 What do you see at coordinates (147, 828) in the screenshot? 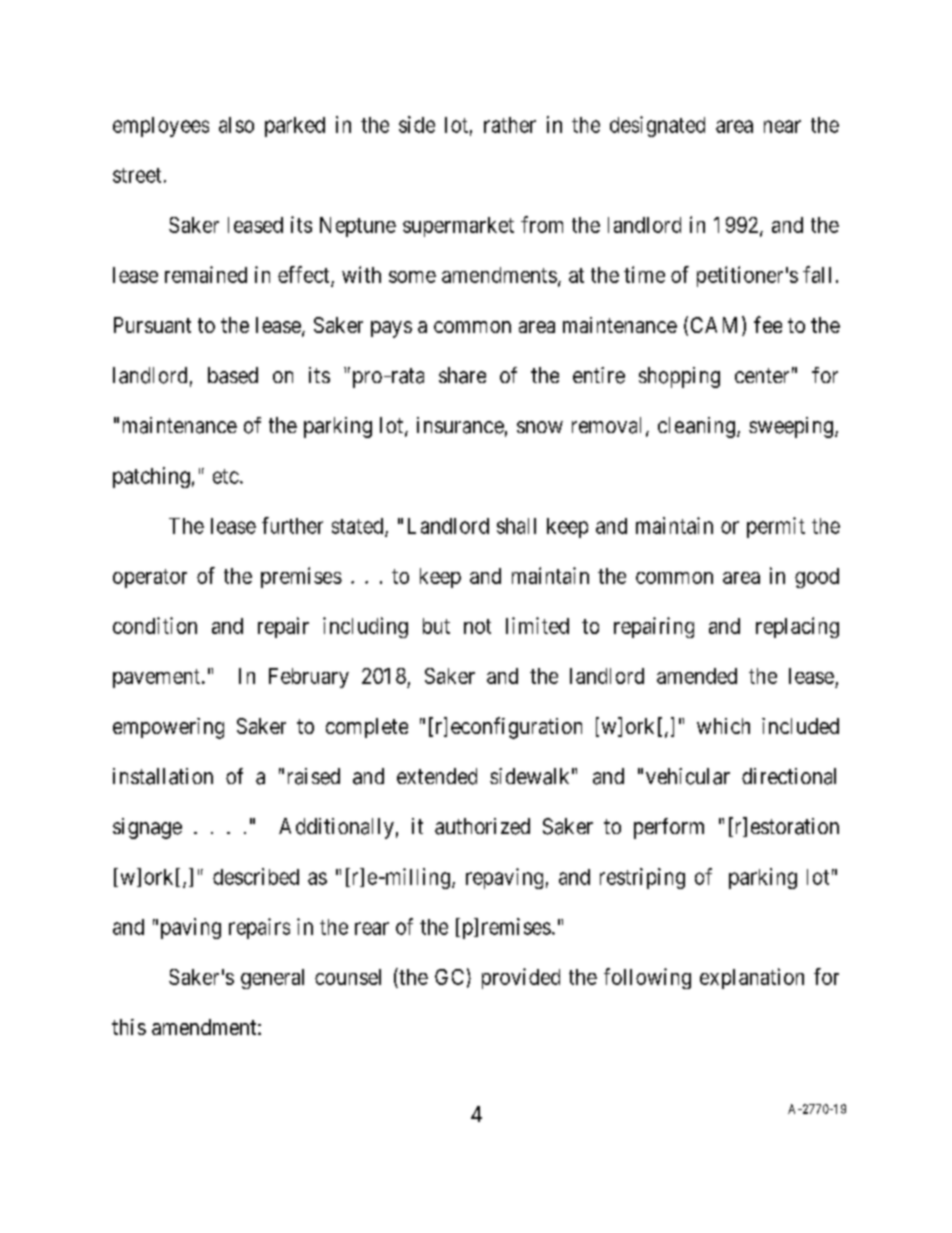
I see `signage` at bounding box center [147, 828].
